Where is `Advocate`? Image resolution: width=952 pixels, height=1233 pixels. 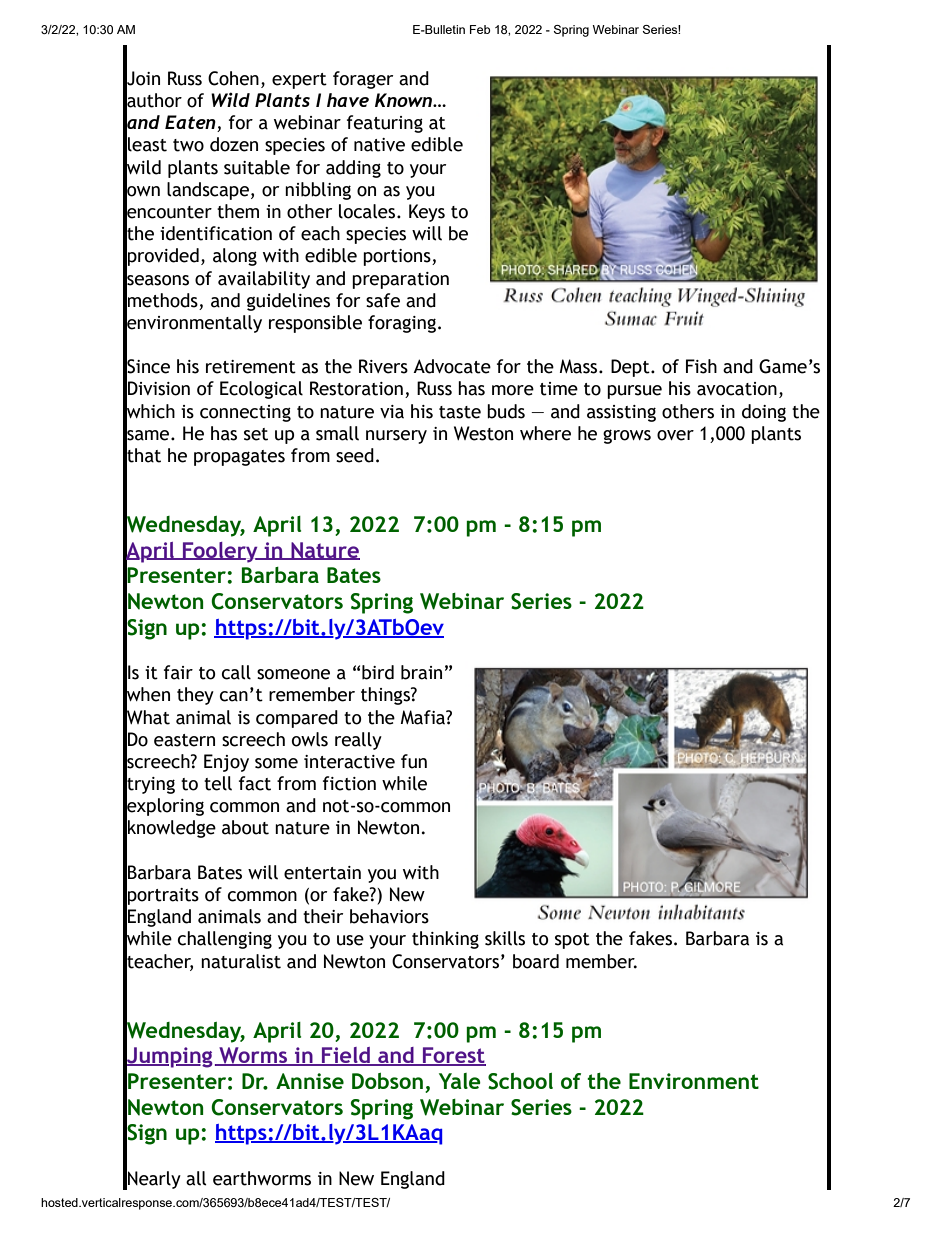 Advocate is located at coordinates (452, 366).
